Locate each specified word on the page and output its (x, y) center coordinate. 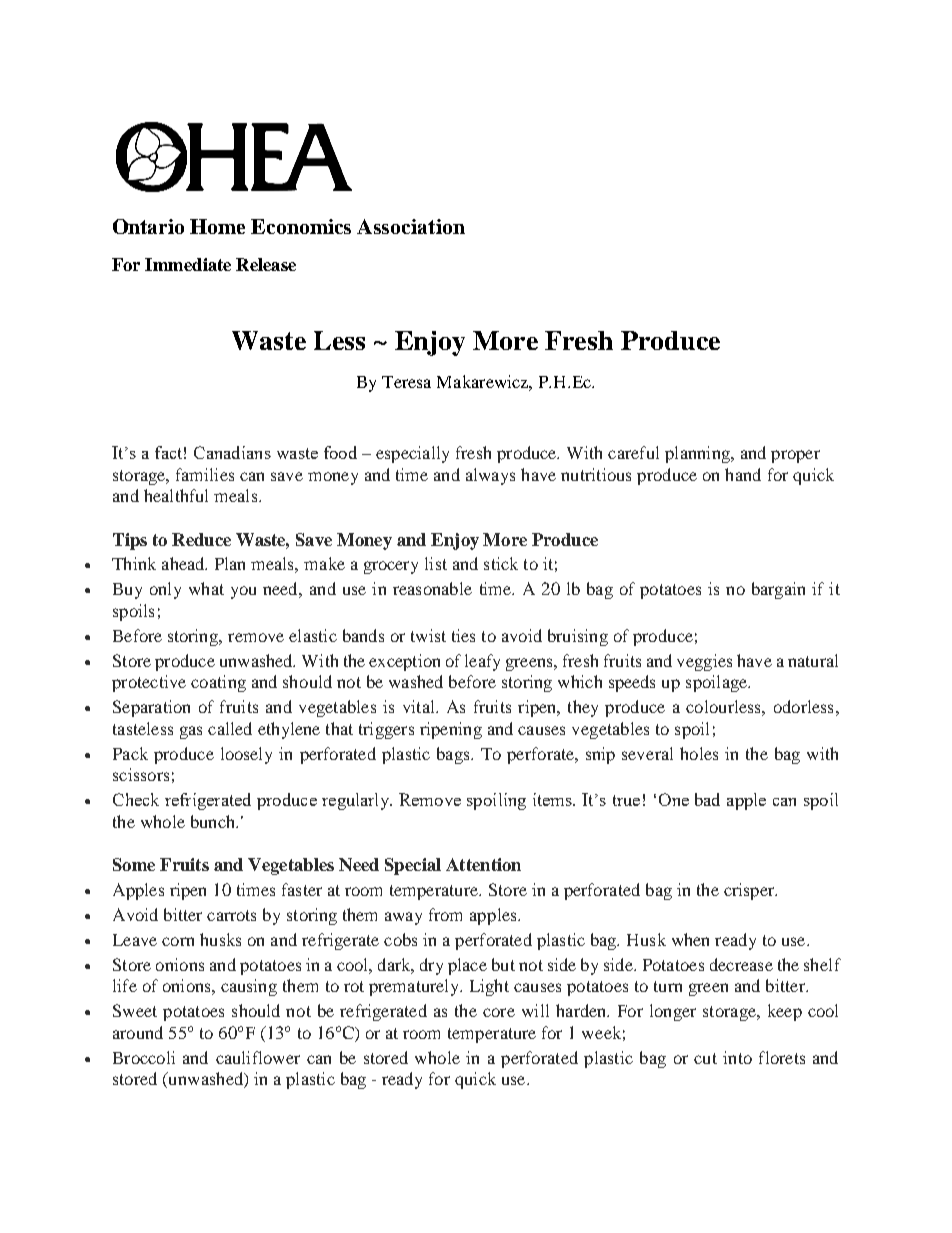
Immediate (188, 264)
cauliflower (258, 1057)
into (737, 1057)
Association (411, 226)
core (499, 1012)
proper (795, 456)
